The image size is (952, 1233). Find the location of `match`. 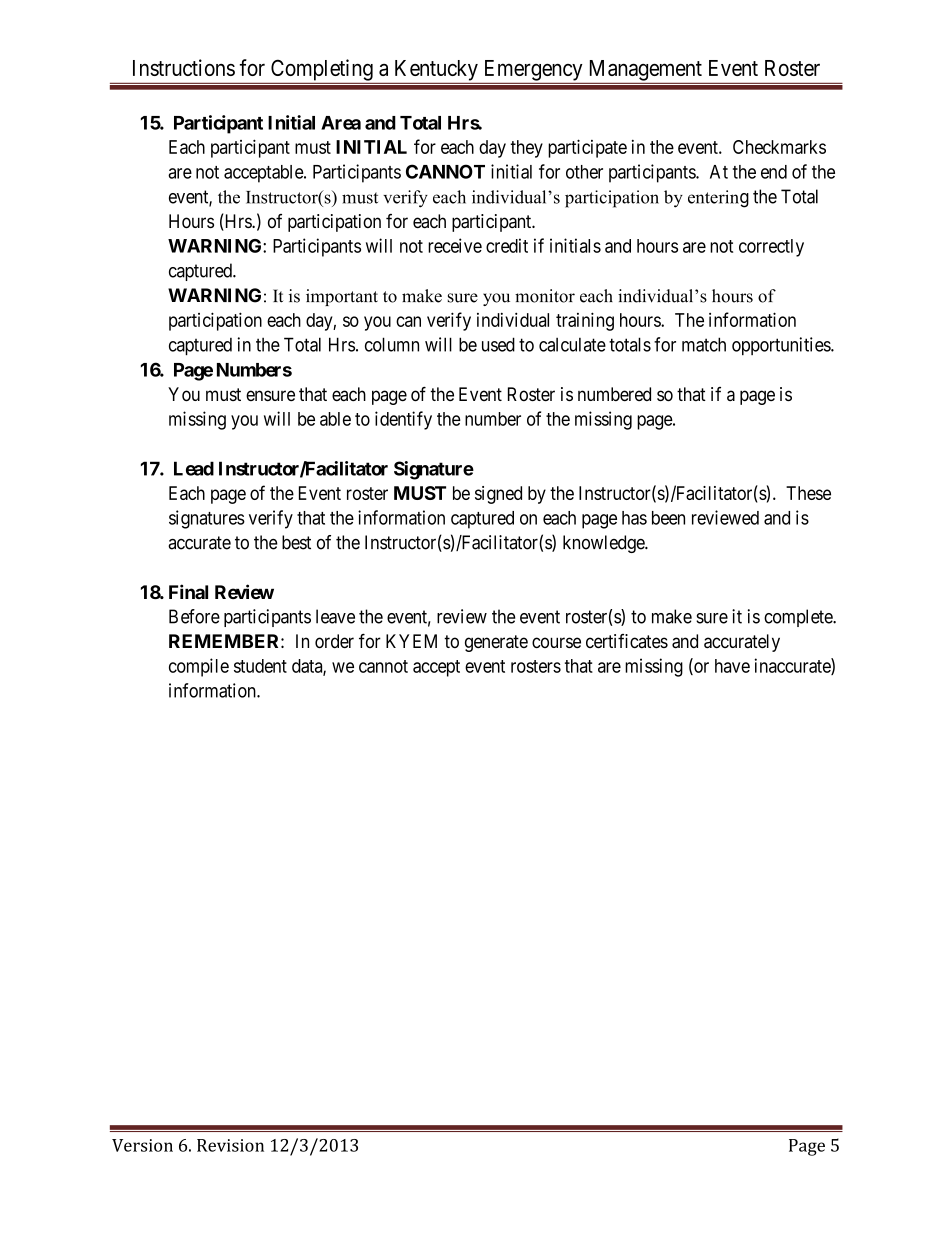

match is located at coordinates (704, 344).
